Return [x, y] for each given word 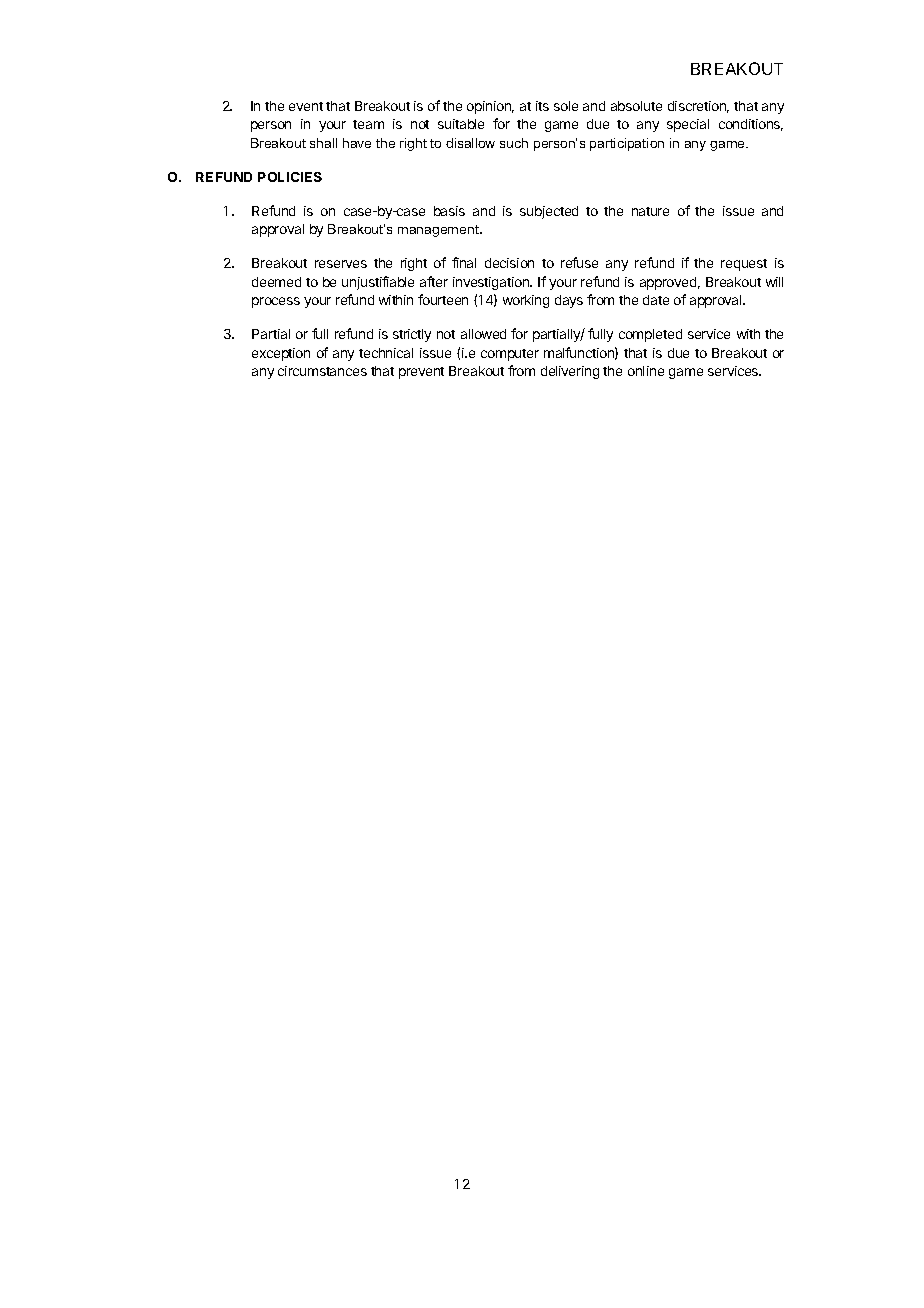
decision [509, 263]
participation [627, 144]
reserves [341, 264]
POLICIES [290, 177]
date [656, 300]
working [526, 301]
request [744, 265]
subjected [549, 212]
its [542, 106]
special [688, 125]
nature [650, 211]
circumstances [322, 371]
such [514, 143]
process [276, 302]
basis [449, 211]
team [368, 124]
